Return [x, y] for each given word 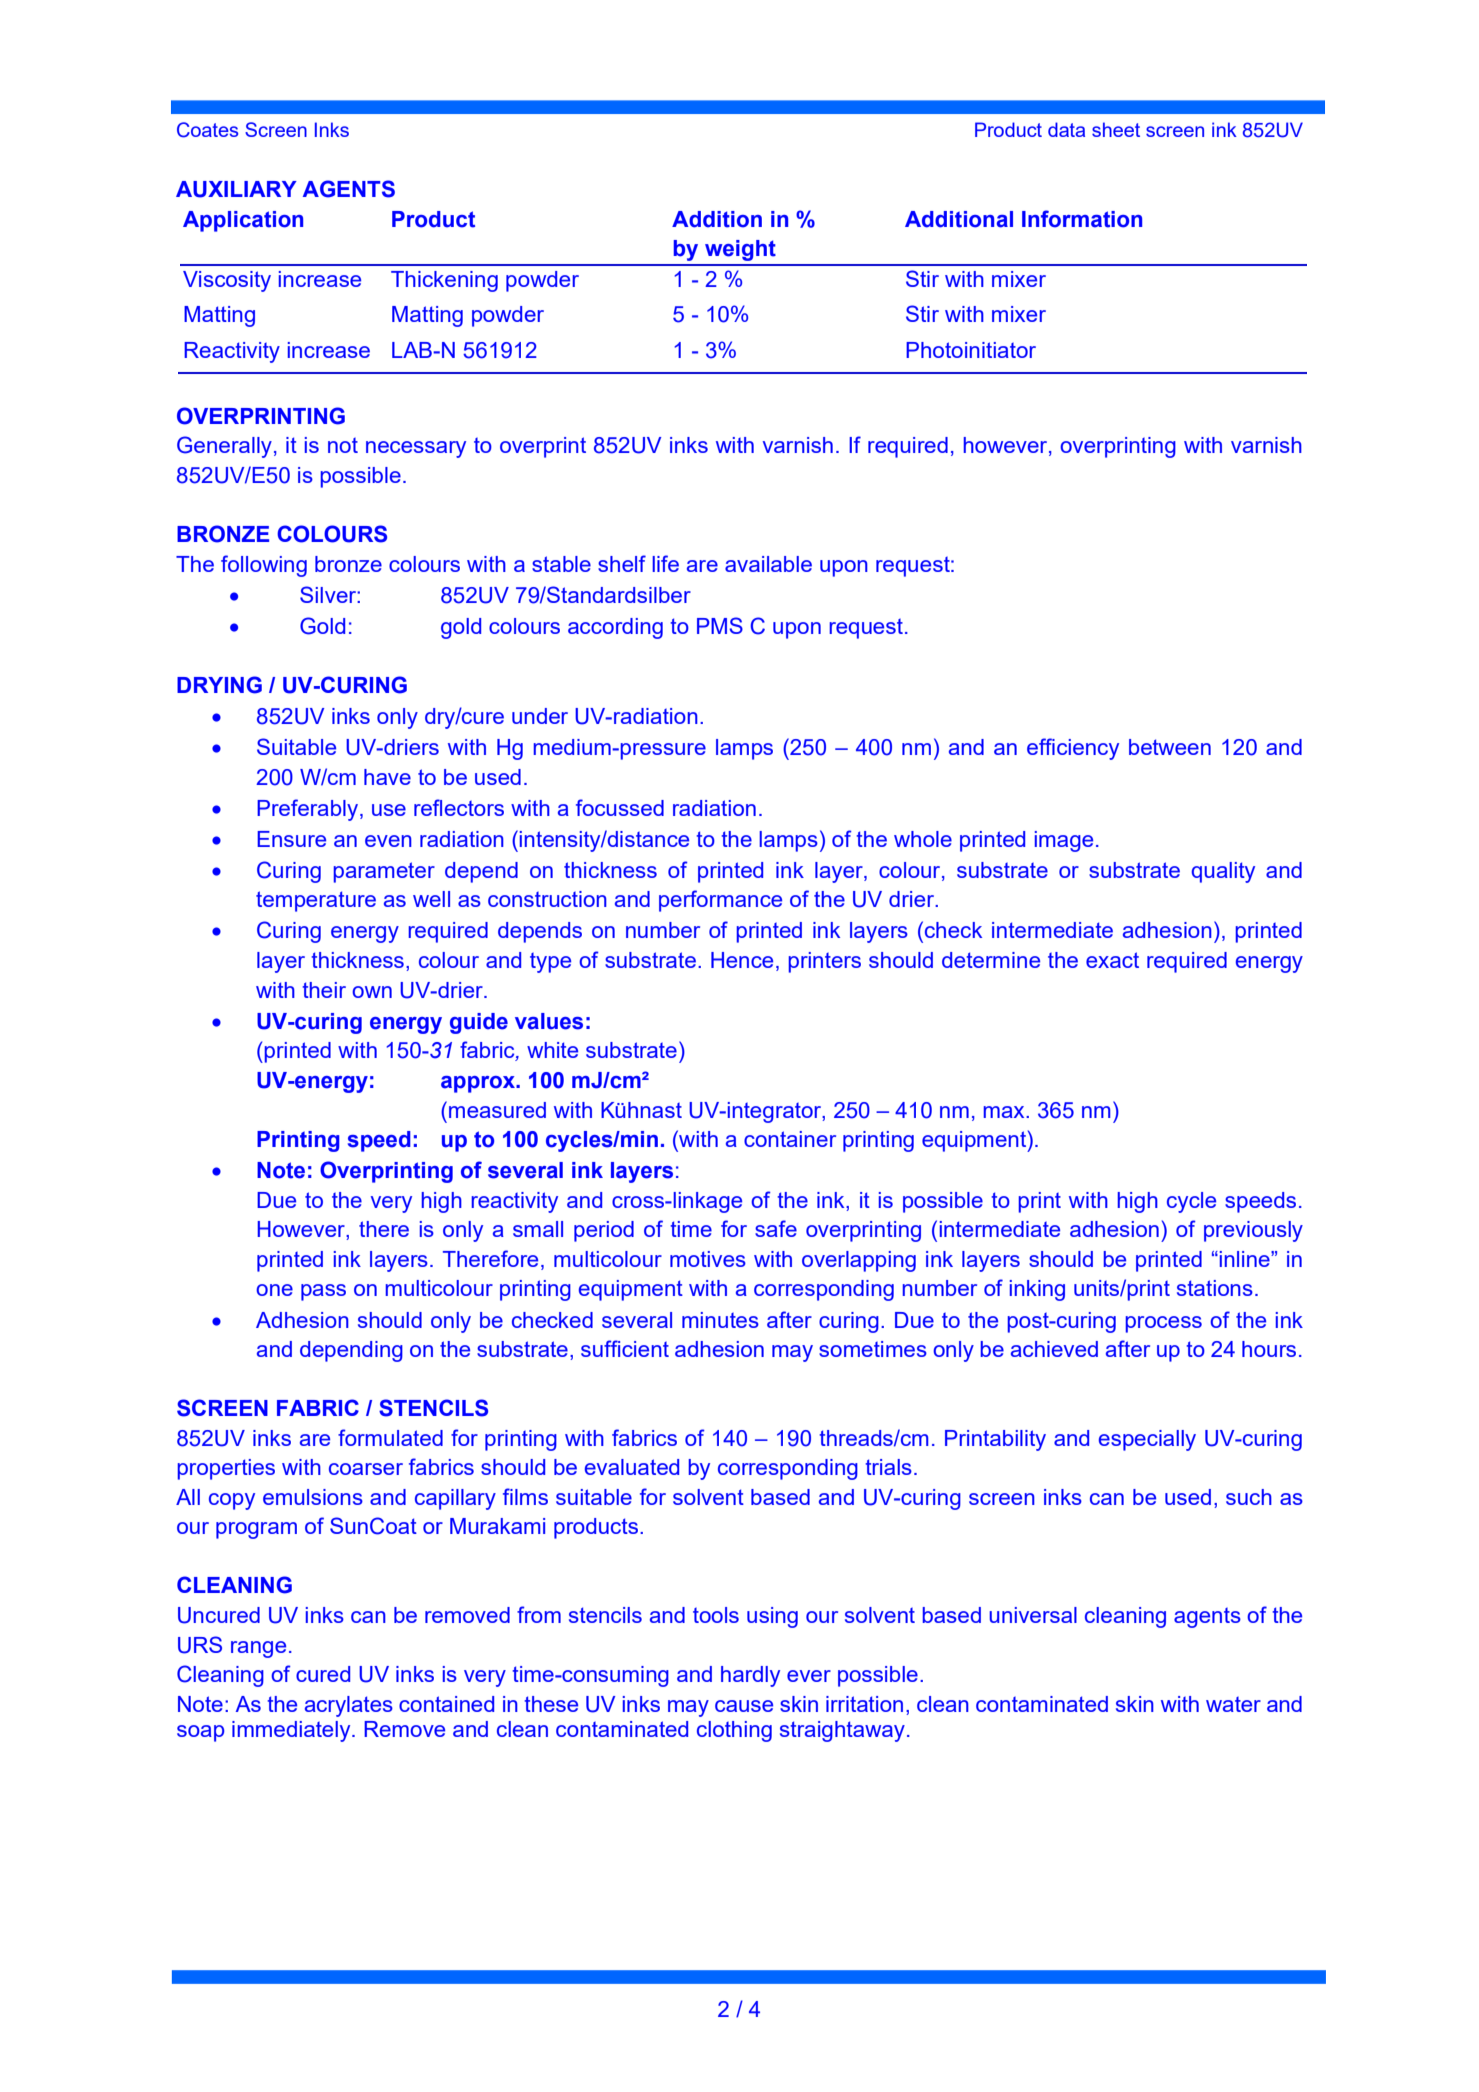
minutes [720, 1320]
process [1163, 1324]
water [1233, 1704]
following [264, 566]
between [1170, 747]
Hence [742, 960]
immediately [292, 1731]
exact [1112, 960]
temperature [316, 901]
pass [323, 1292]
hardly [750, 1676]
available [768, 564]
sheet [1116, 129]
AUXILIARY [236, 189]
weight [740, 250]
